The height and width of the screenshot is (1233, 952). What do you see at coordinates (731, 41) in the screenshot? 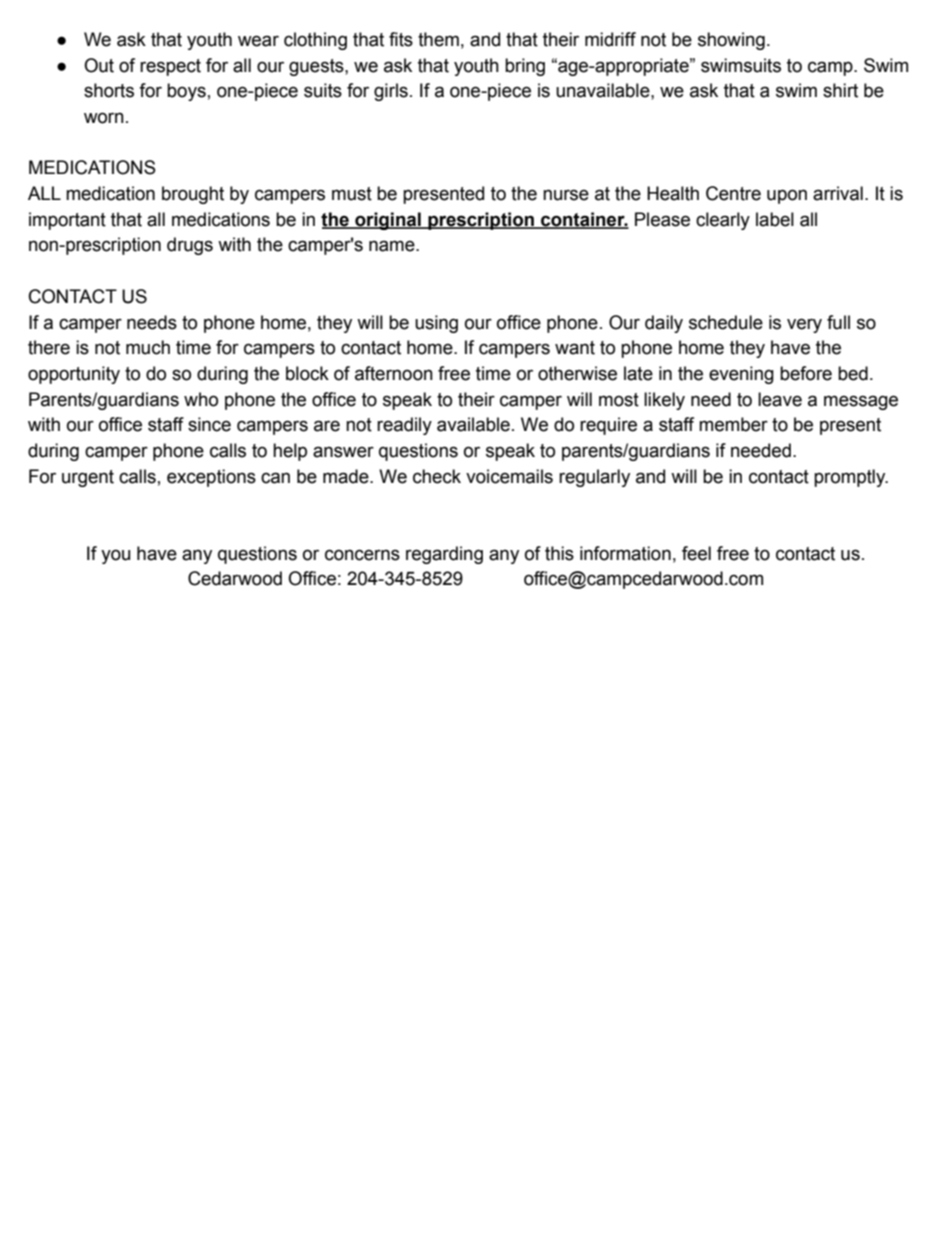
I see `showing` at bounding box center [731, 41].
